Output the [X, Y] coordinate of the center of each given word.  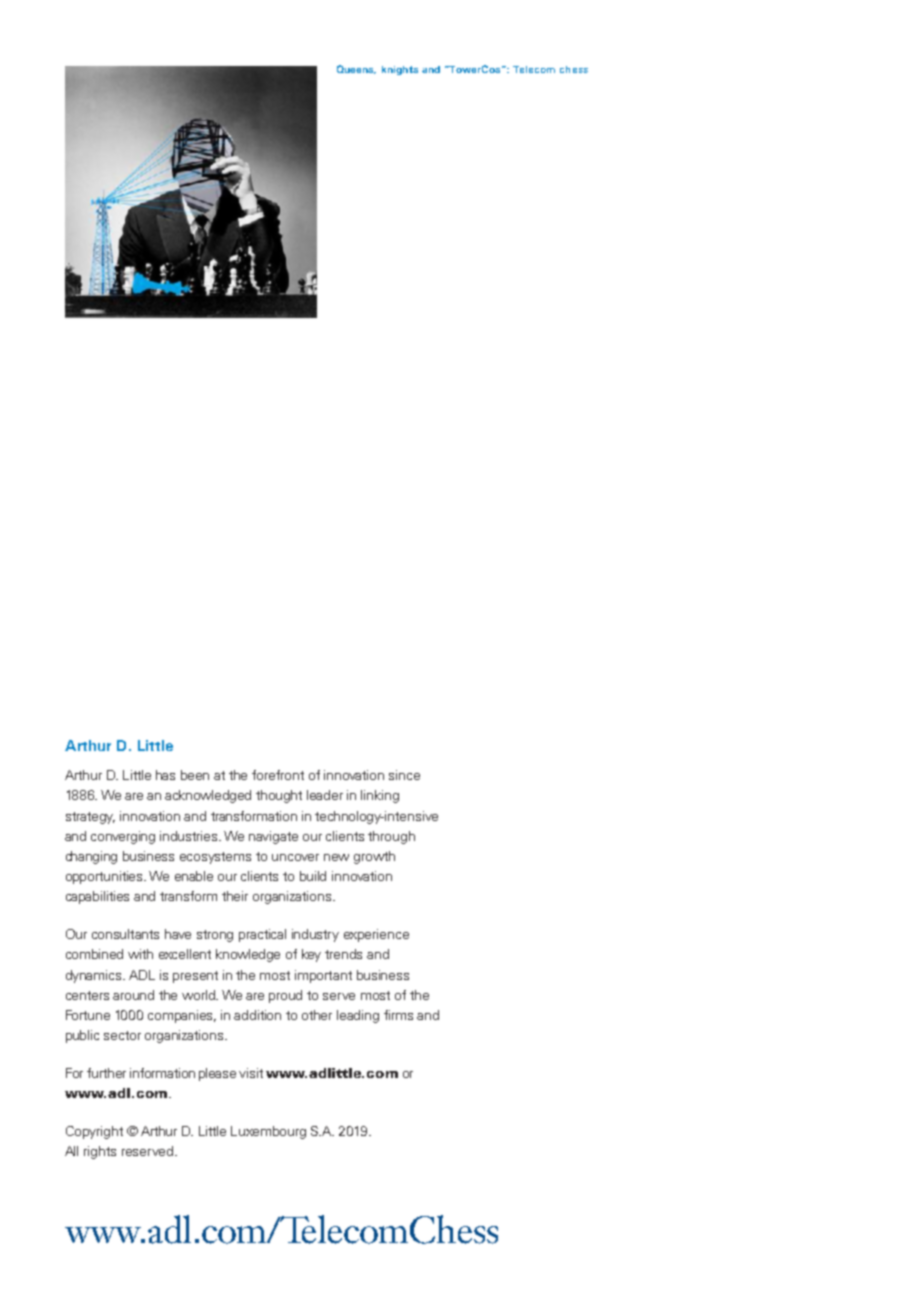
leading [358, 1016]
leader [325, 795]
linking [380, 796]
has [165, 775]
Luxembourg [268, 1132]
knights [400, 70]
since [404, 775]
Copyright [94, 1132]
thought [279, 796]
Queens [356, 69]
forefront [278, 775]
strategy [90, 818]
